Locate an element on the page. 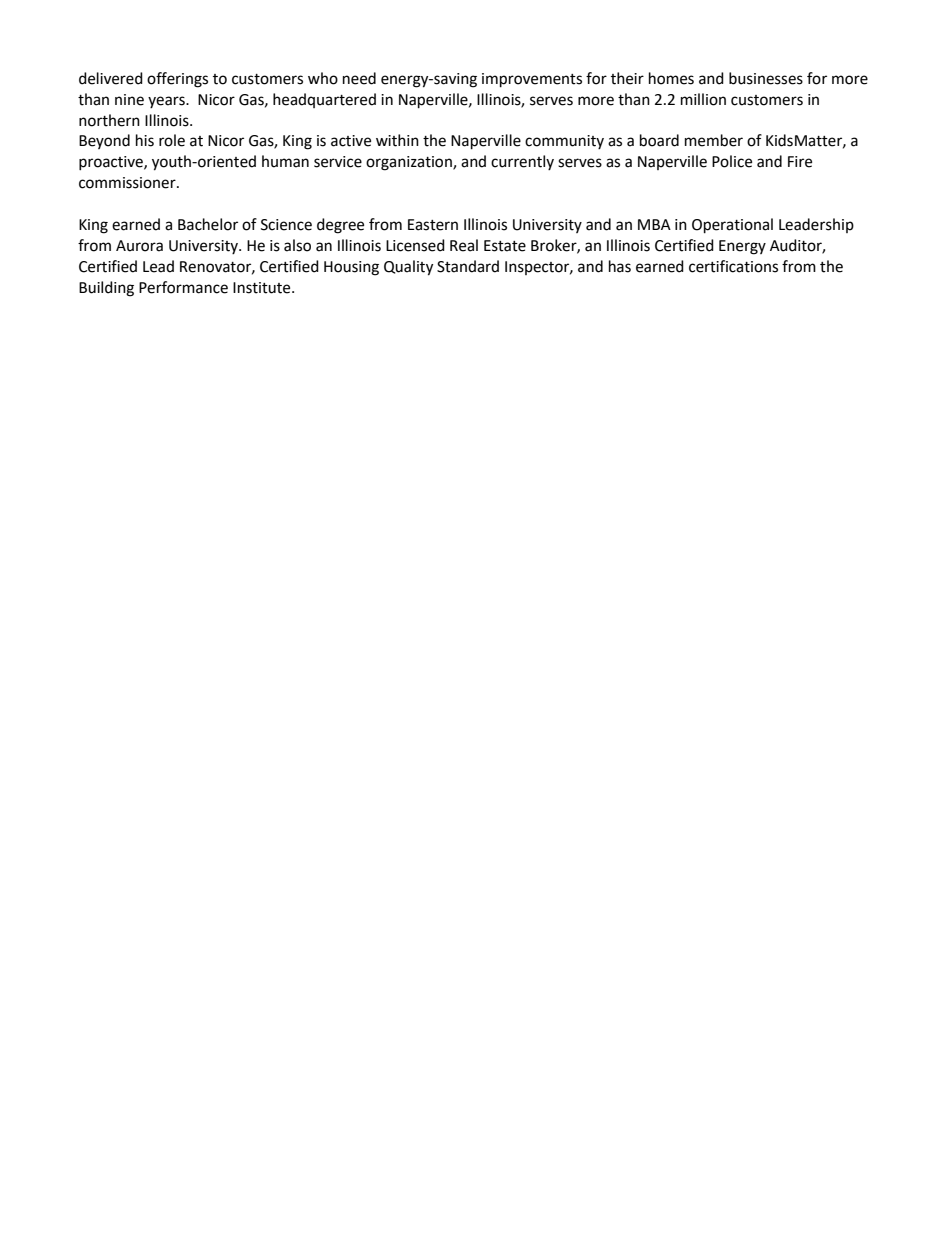 The image size is (952, 1233). improvements is located at coordinates (532, 80).
